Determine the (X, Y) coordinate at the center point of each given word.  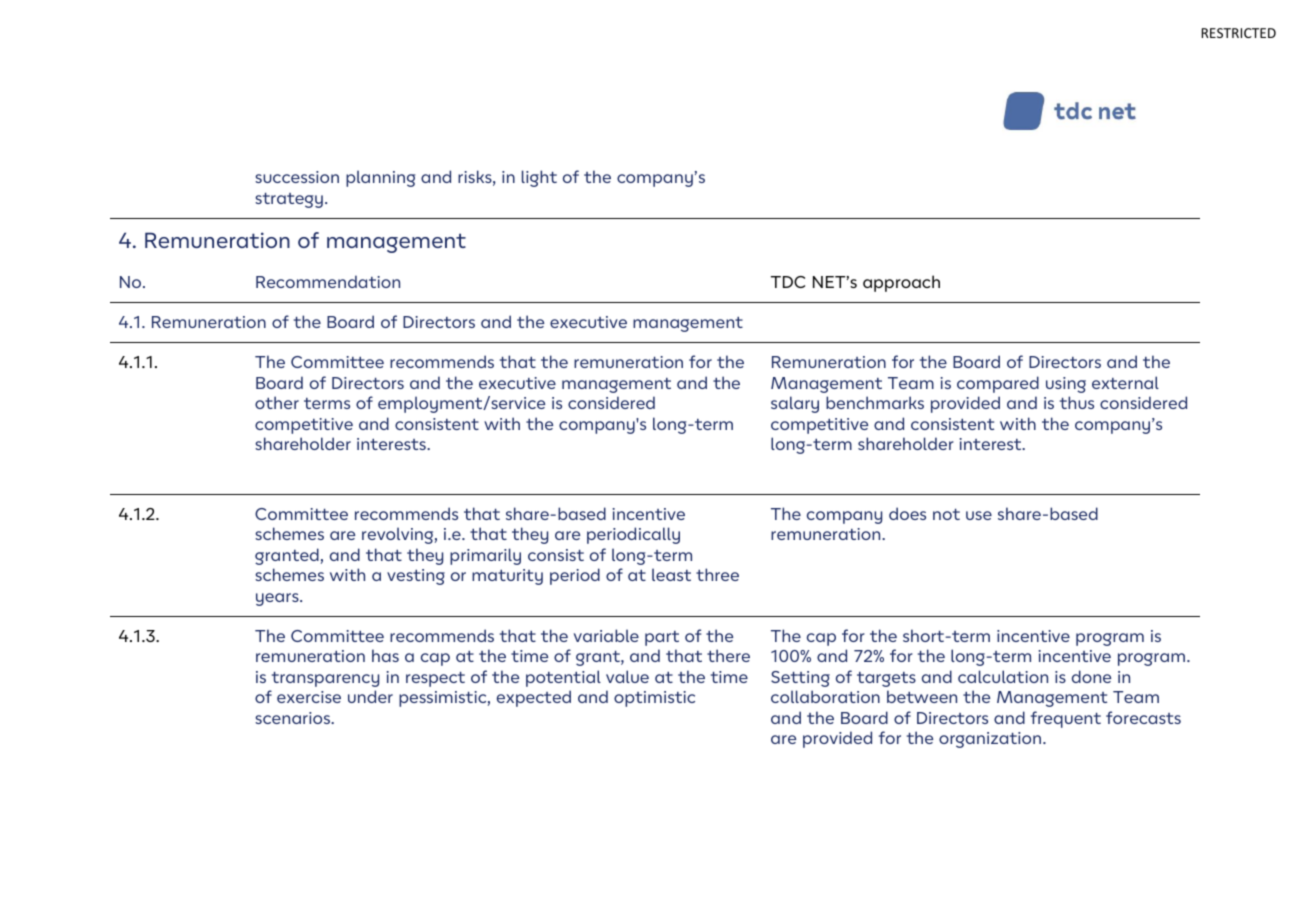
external (1125, 382)
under (370, 696)
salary (795, 404)
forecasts (1143, 717)
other (277, 402)
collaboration (825, 696)
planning (380, 178)
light (539, 178)
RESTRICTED (1239, 33)
